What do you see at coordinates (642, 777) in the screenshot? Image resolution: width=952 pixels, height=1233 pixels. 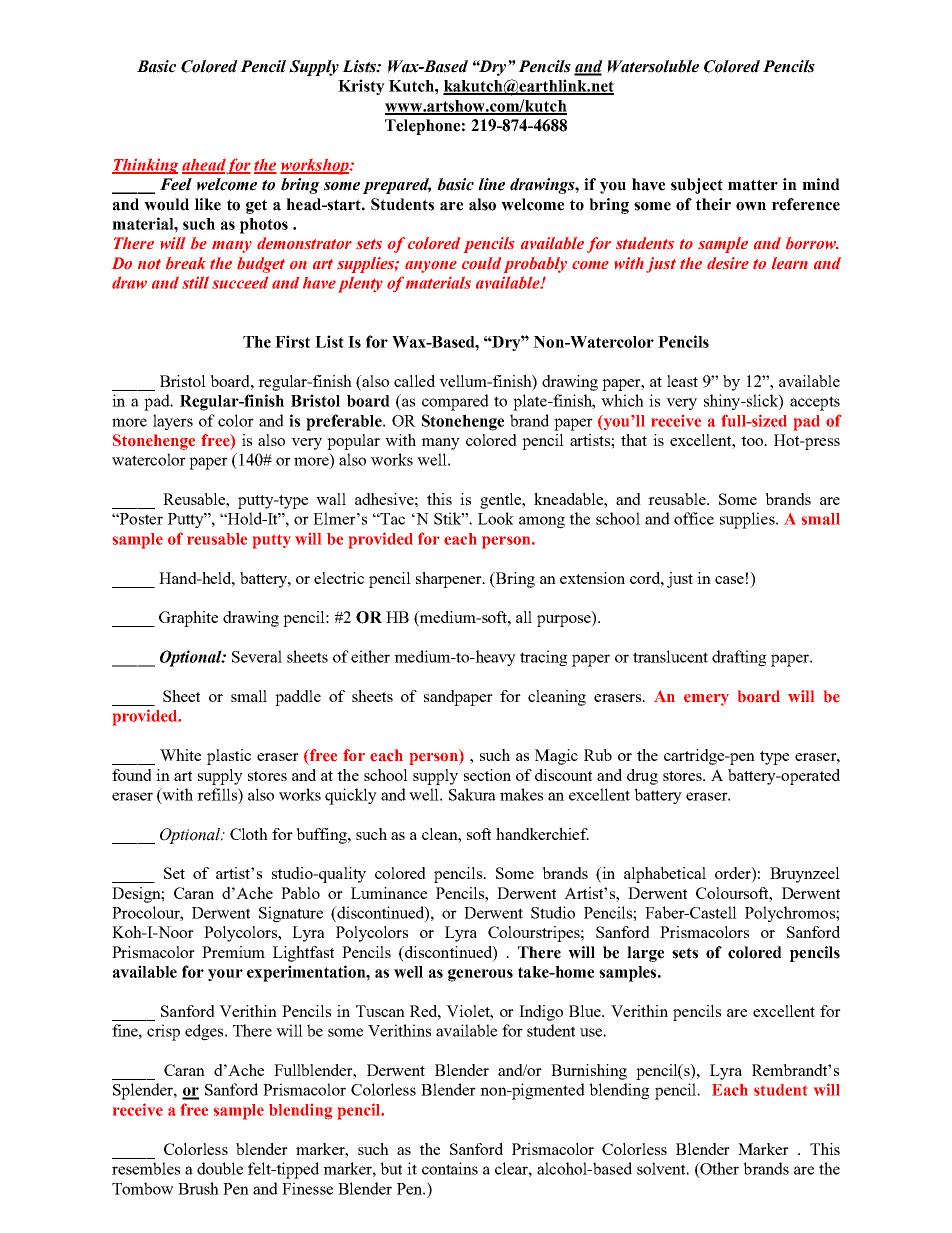 I see `drug` at bounding box center [642, 777].
